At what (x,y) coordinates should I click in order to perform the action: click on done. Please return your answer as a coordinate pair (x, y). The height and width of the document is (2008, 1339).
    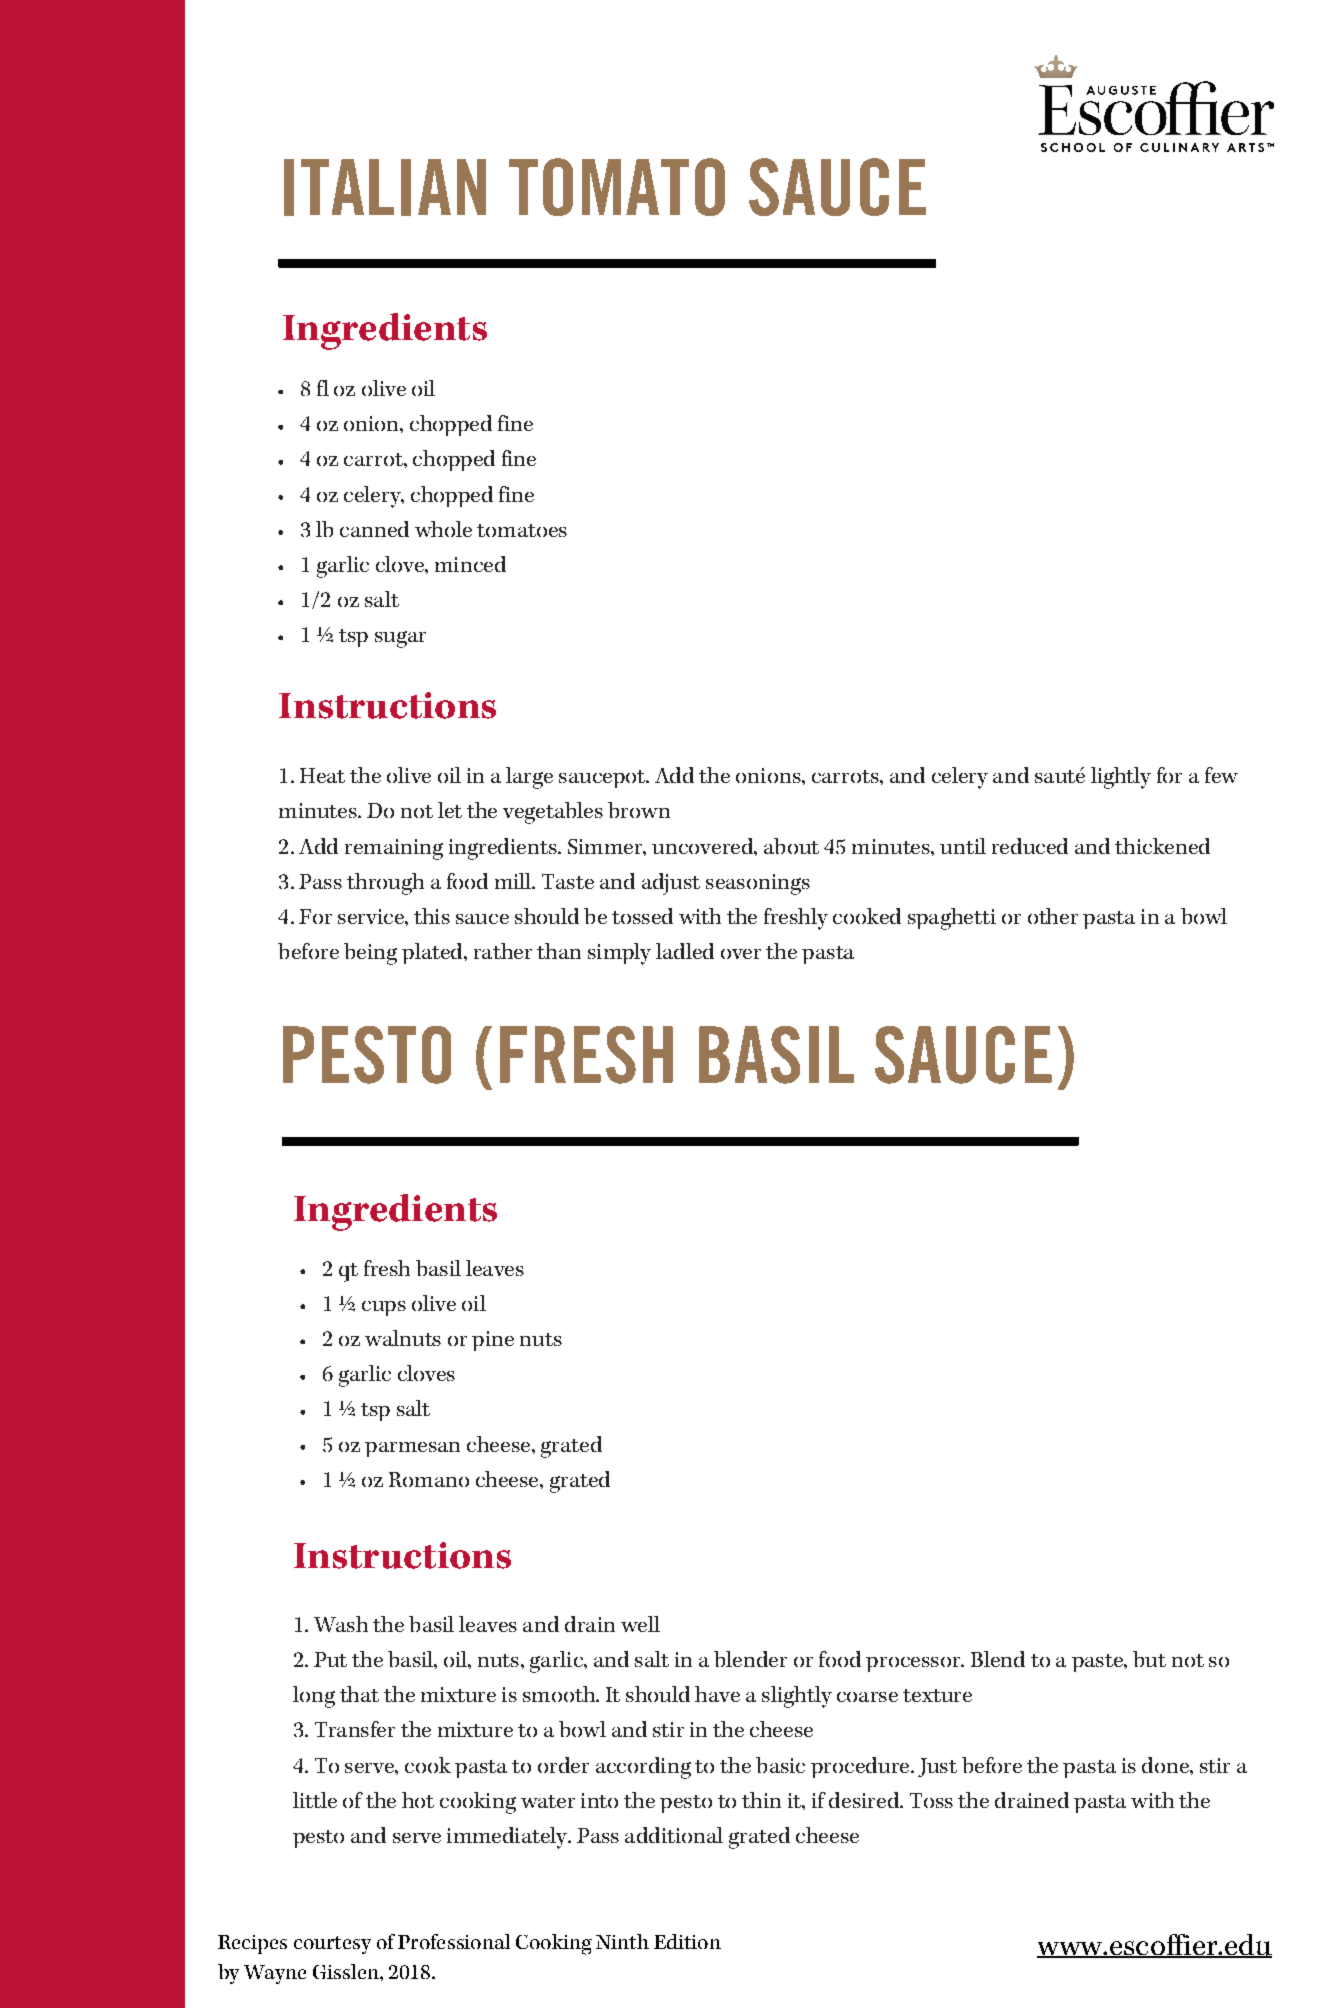
    Looking at the image, I should click on (1166, 1765).
